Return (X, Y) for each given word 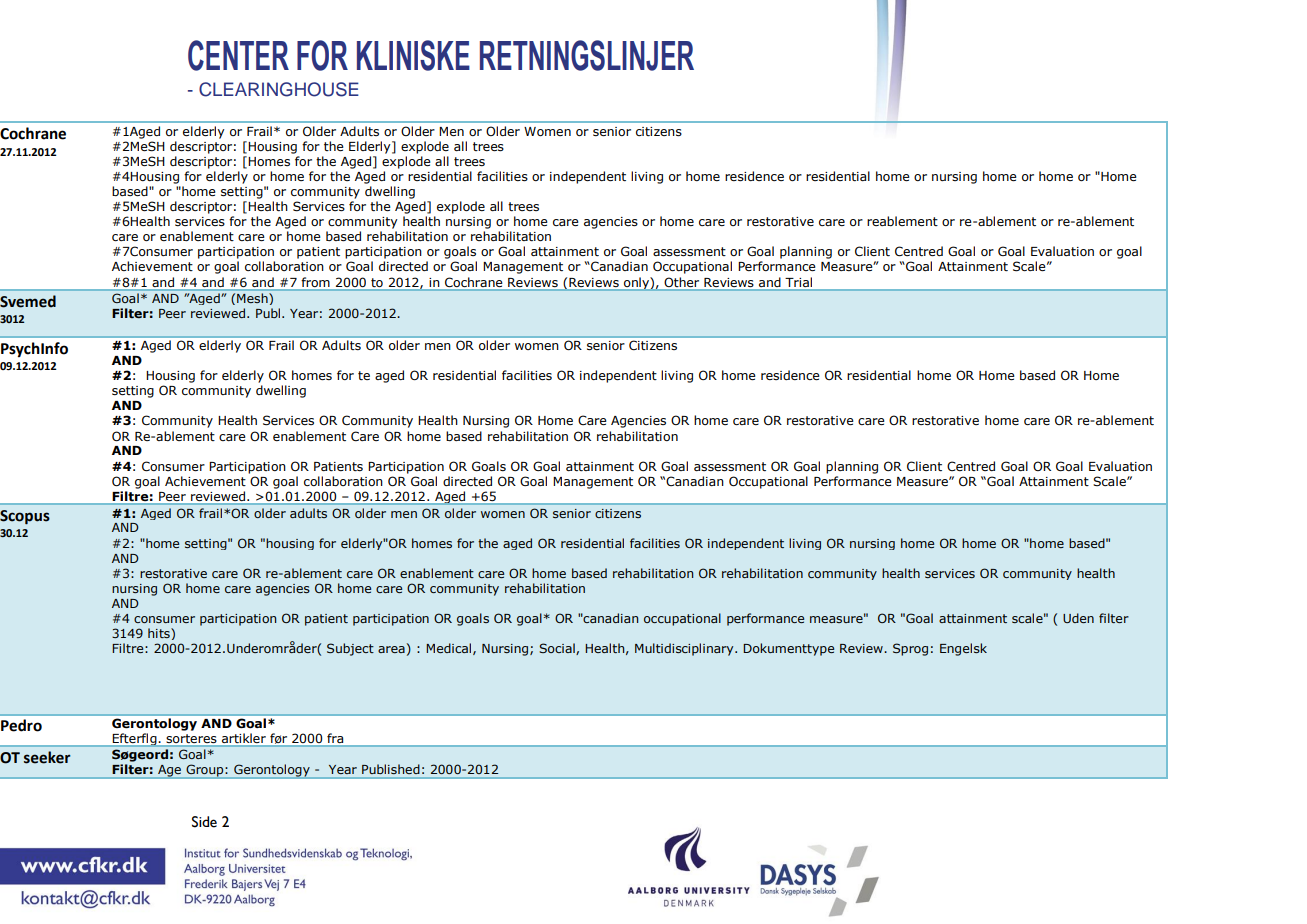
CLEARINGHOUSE (279, 89)
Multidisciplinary (685, 649)
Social (558, 649)
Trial (799, 282)
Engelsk (963, 649)
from (316, 282)
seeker (47, 757)
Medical (448, 648)
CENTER (238, 55)
